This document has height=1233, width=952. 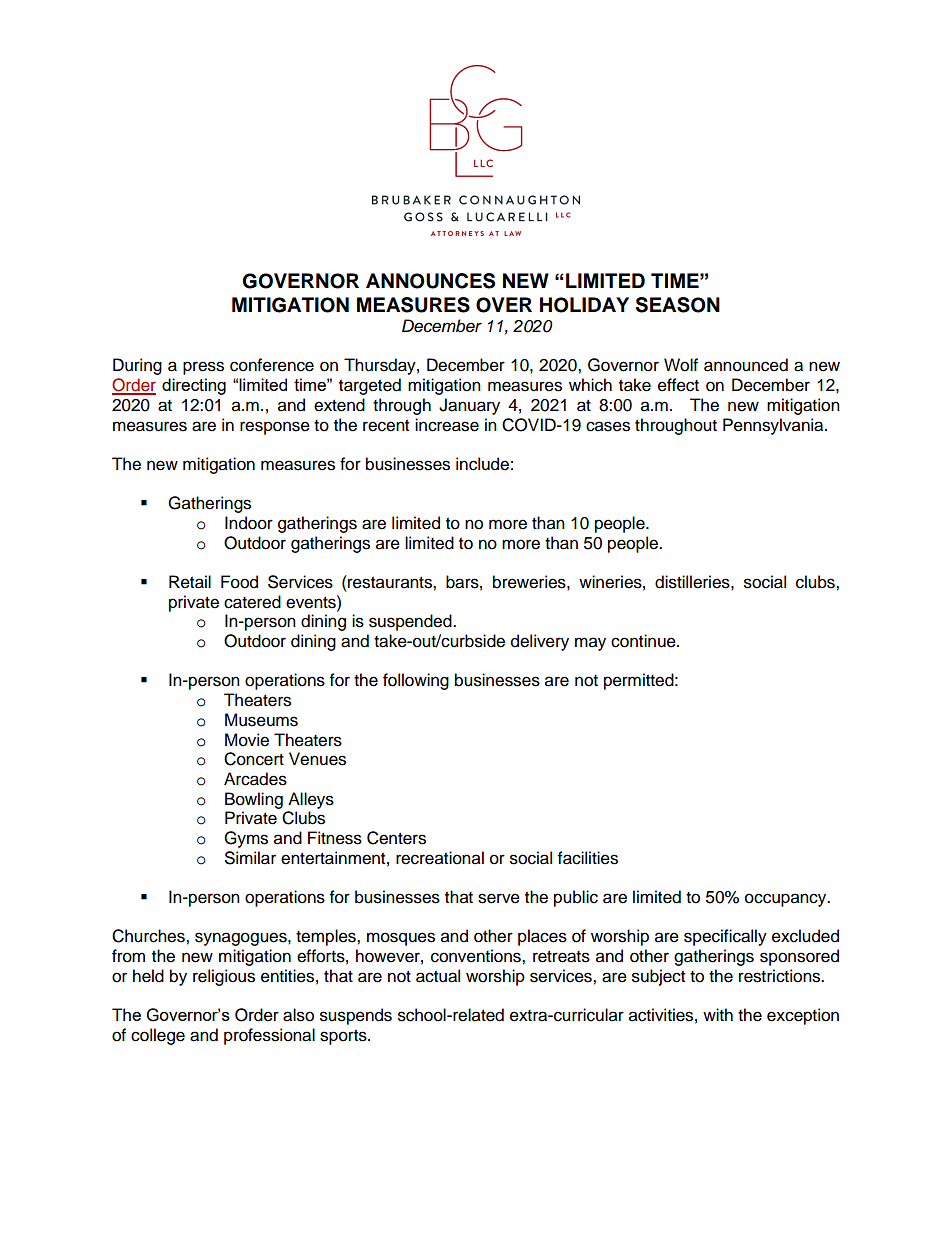 I want to click on catered, so click(x=252, y=602).
